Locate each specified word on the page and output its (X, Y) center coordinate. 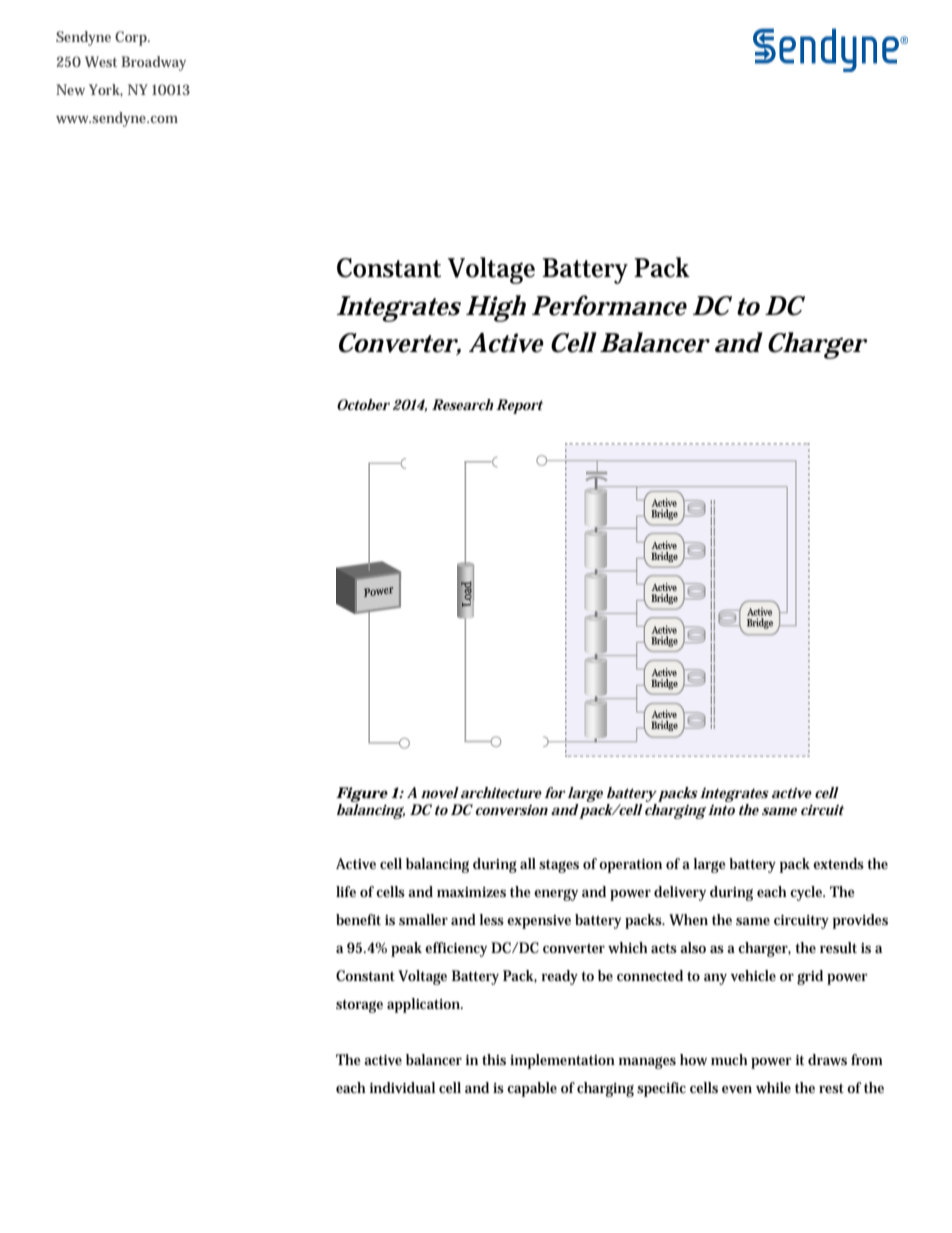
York (106, 90)
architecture (501, 792)
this (494, 1059)
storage (359, 1006)
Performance (609, 305)
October (363, 404)
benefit (358, 919)
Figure (362, 796)
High (496, 308)
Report (519, 406)
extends (838, 863)
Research (464, 404)
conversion (512, 810)
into (721, 810)
